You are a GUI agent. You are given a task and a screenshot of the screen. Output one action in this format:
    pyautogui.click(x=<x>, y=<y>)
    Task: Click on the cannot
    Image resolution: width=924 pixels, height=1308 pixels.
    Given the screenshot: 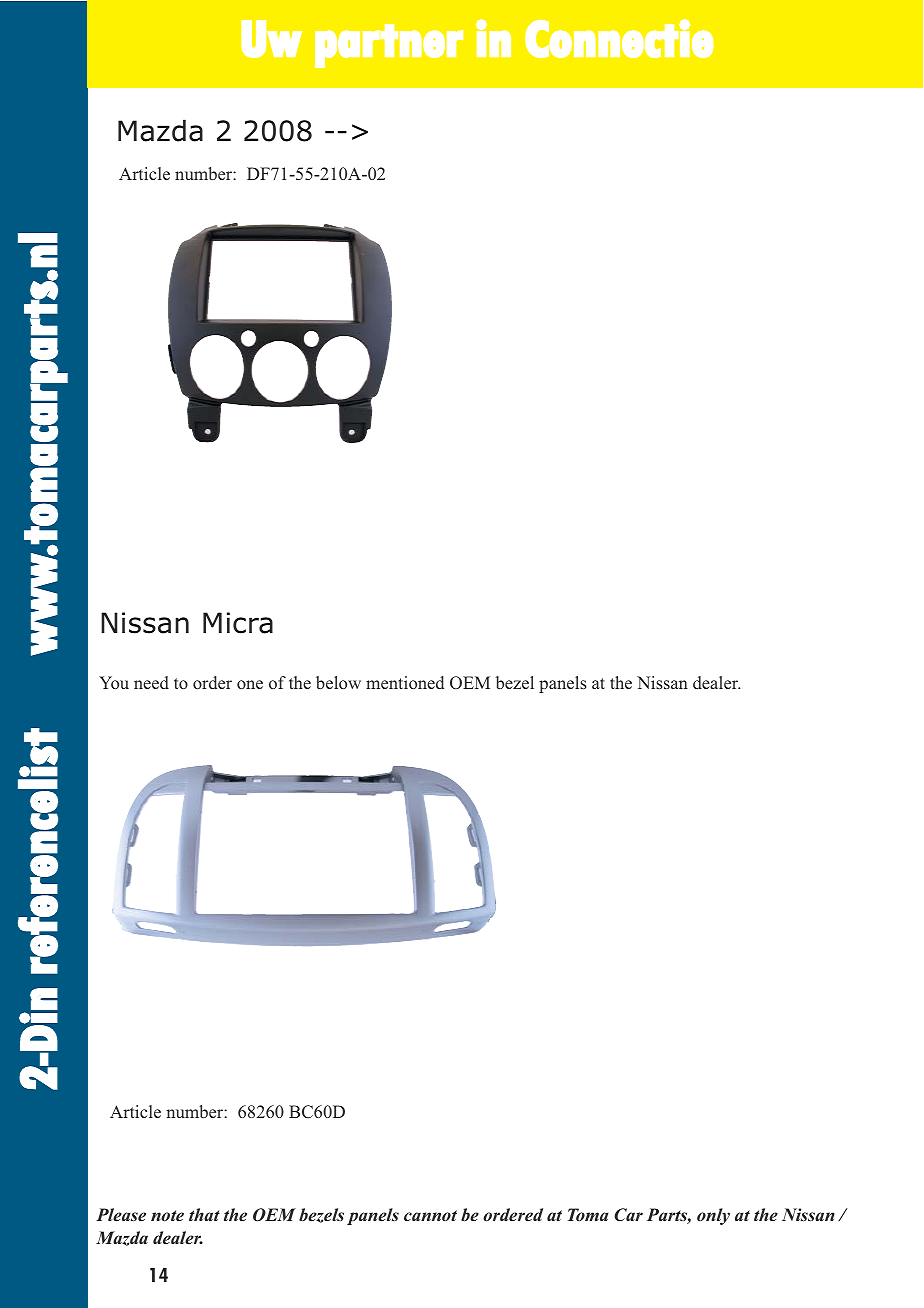 What is the action you would take?
    pyautogui.click(x=430, y=1215)
